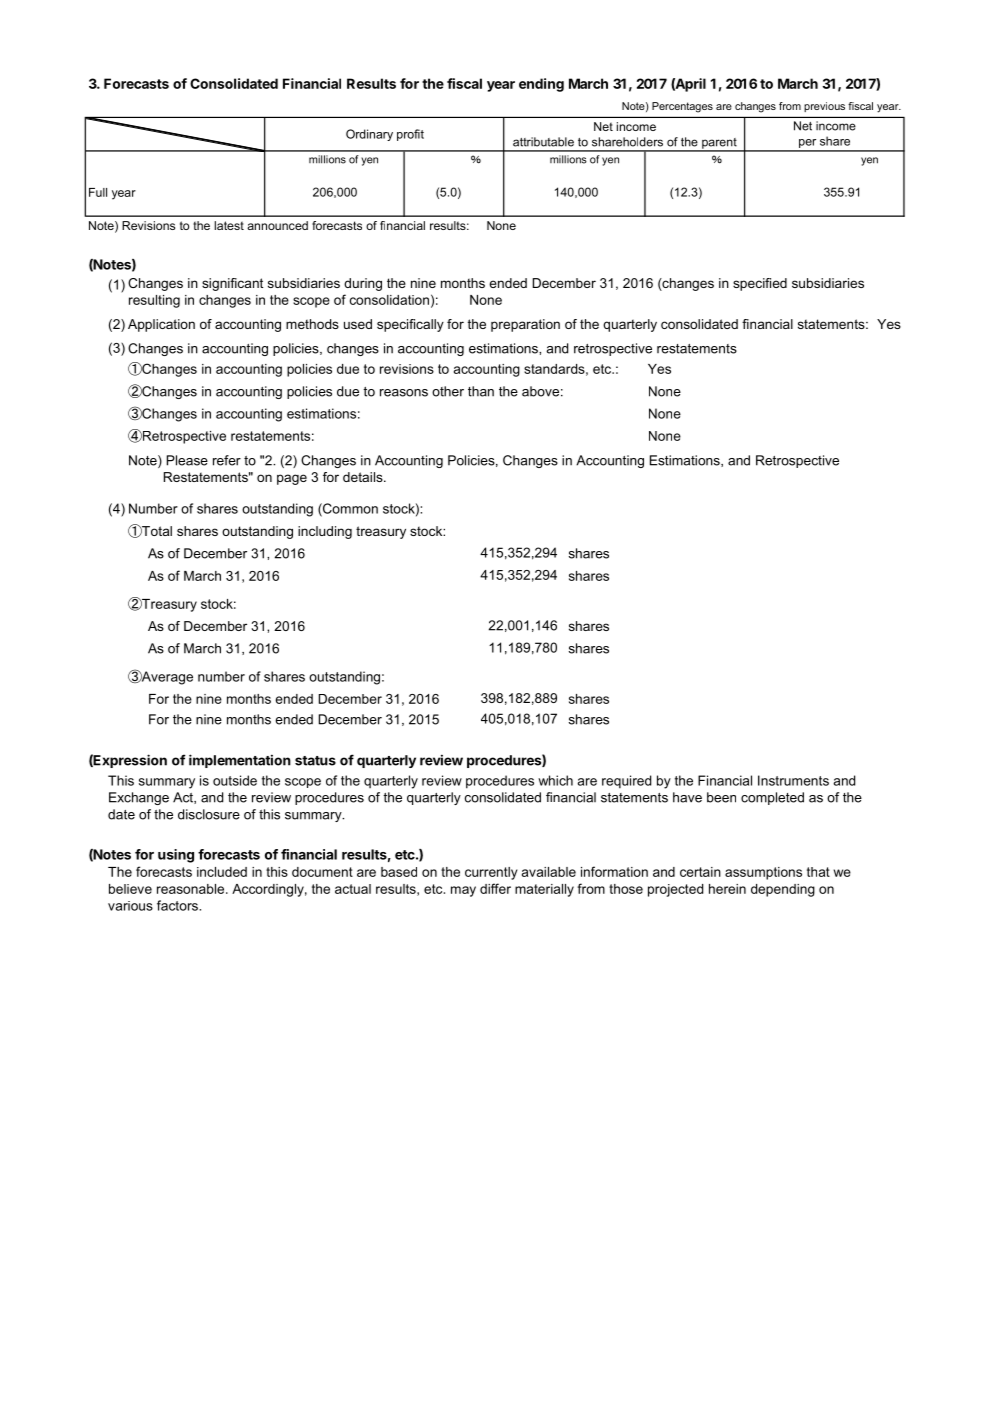  I want to click on Full, so click(98, 192).
